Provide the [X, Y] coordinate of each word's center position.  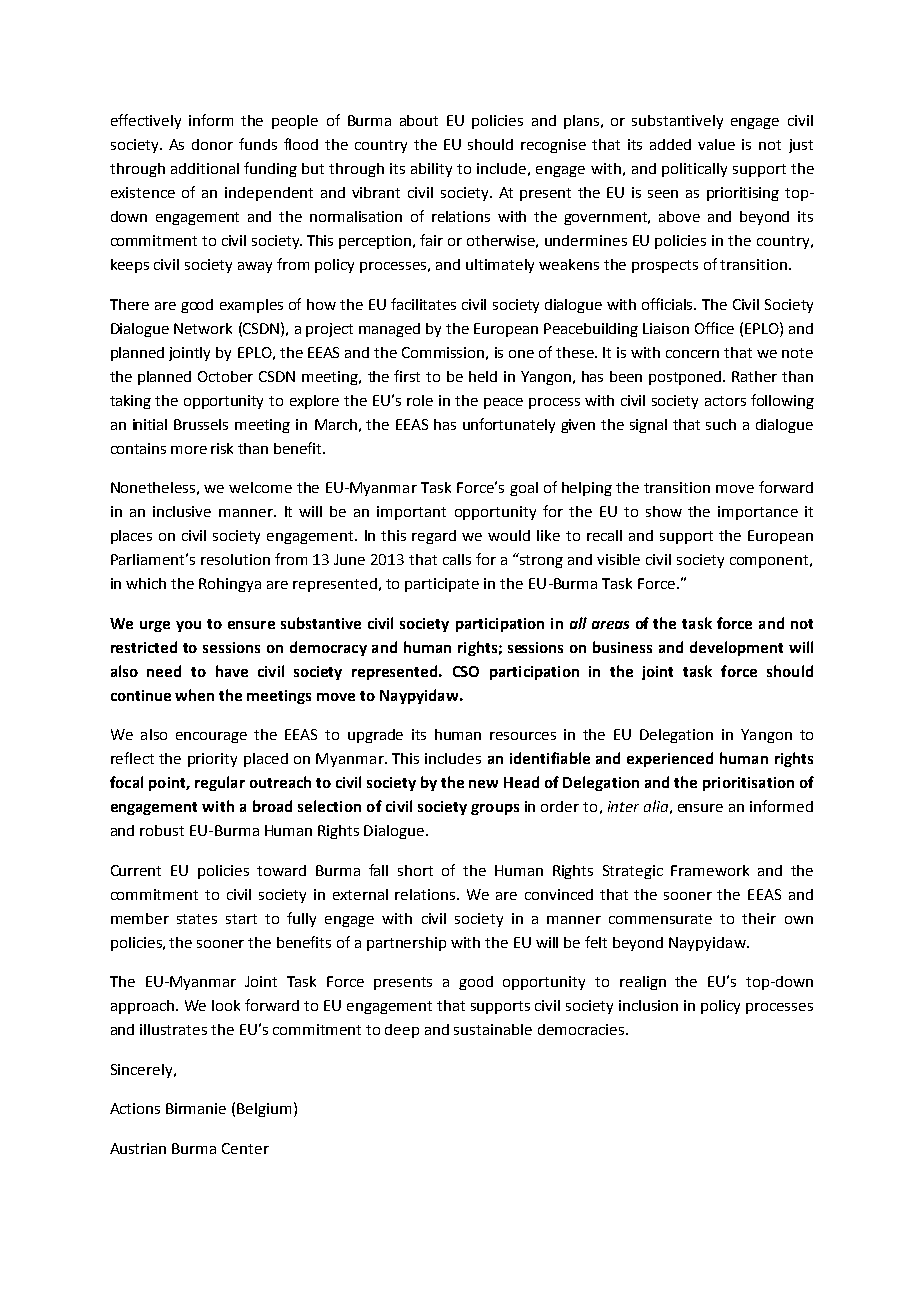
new [483, 784]
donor [212, 144]
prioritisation [748, 784]
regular [220, 783]
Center [245, 1148]
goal [524, 489]
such [721, 424]
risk [222, 448]
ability [431, 170]
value [716, 144]
